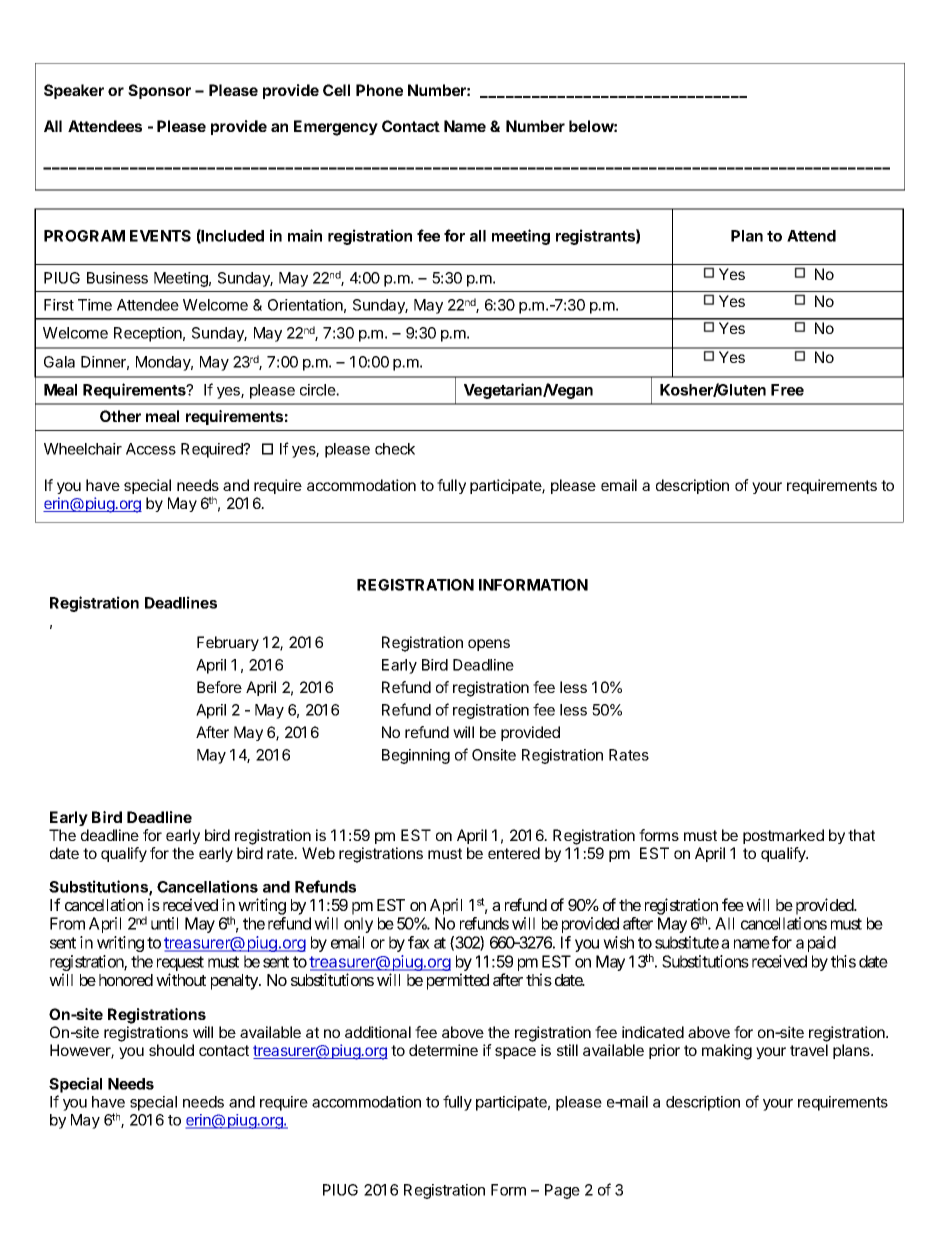 Image resolution: width=952 pixels, height=1233 pixels. I want to click on fax, so click(419, 942).
